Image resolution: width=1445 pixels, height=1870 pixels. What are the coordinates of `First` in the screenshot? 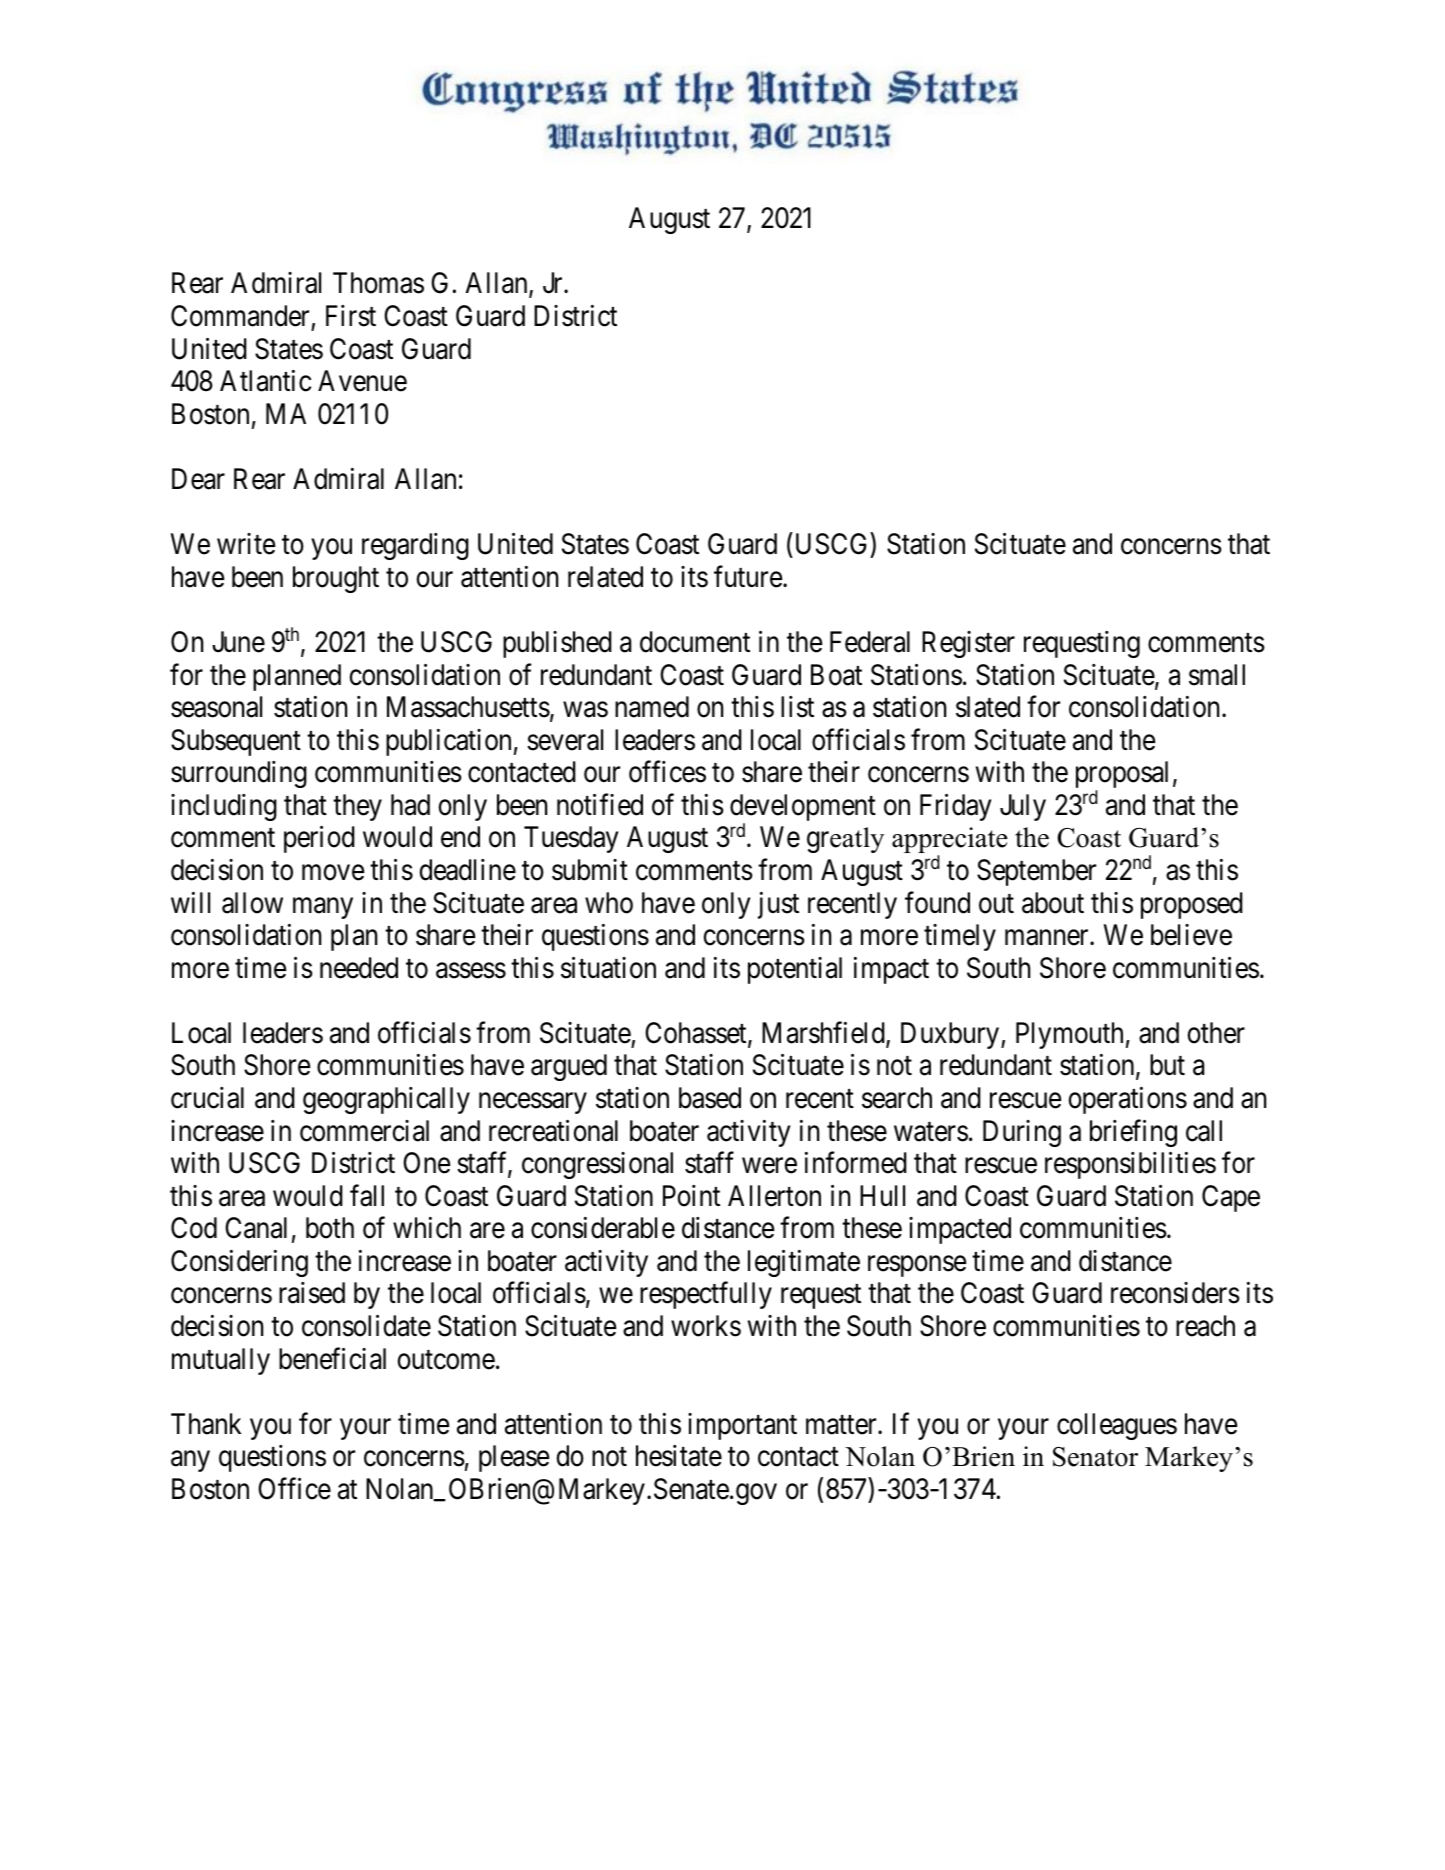 It's located at (351, 316).
